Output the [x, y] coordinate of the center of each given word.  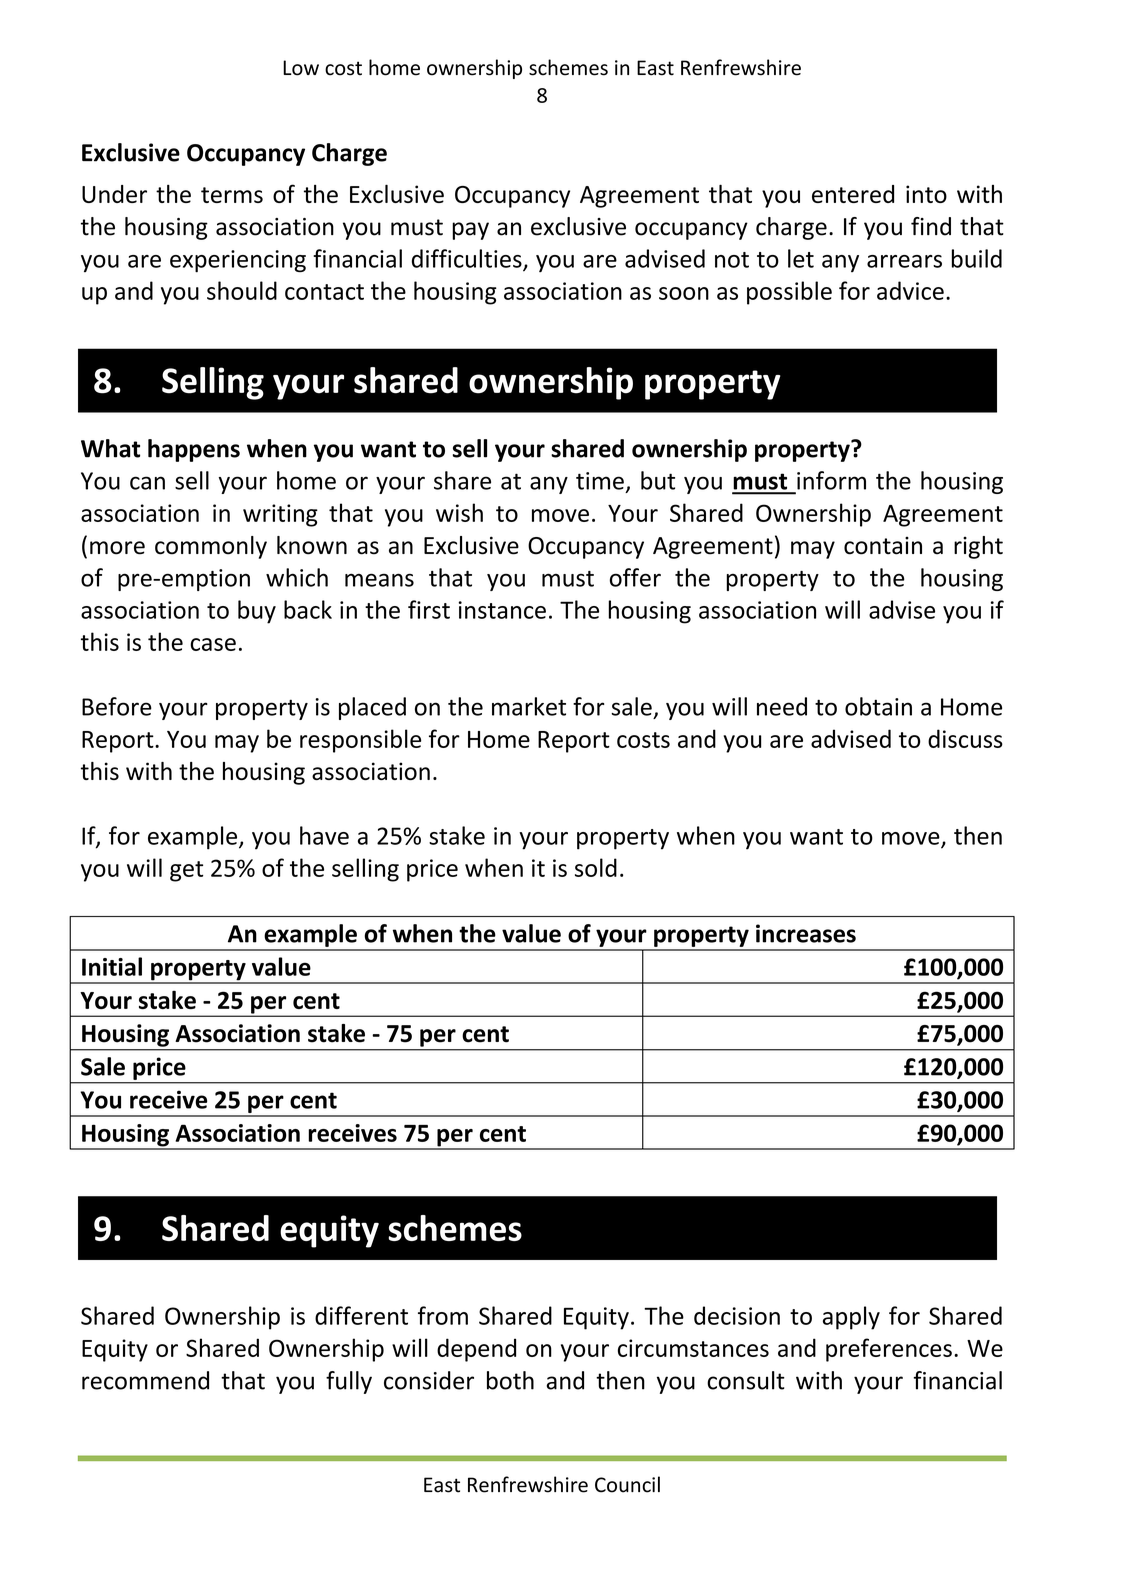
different [361, 1315]
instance [502, 610]
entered [853, 194]
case [213, 644]
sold [596, 867]
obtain [878, 706]
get [186, 871]
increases [806, 933]
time [600, 481]
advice [910, 290]
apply [851, 1318]
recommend [145, 1380]
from [443, 1315]
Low [301, 68]
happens [194, 450]
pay [470, 231]
